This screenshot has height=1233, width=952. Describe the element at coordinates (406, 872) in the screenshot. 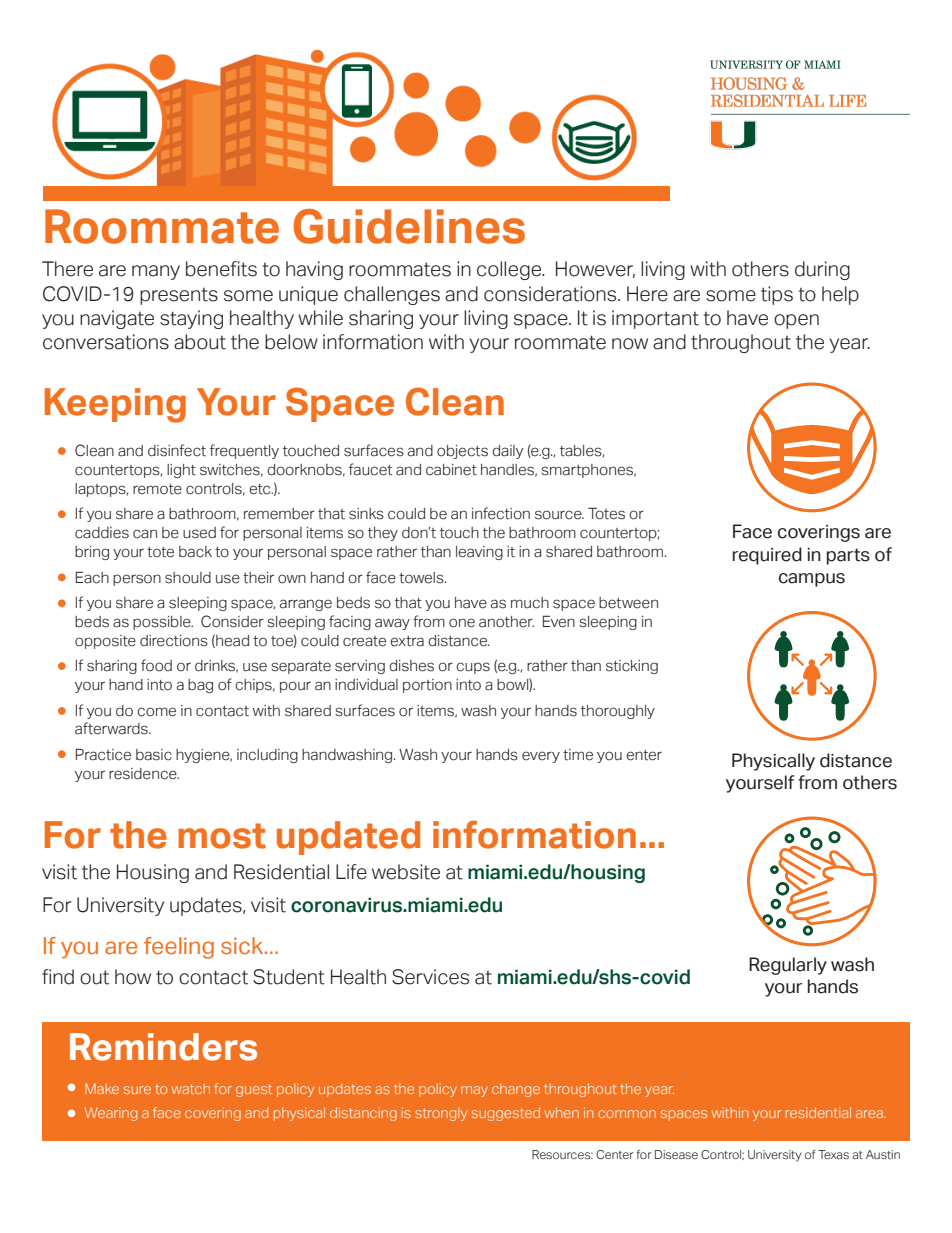

I see `website` at that location.
